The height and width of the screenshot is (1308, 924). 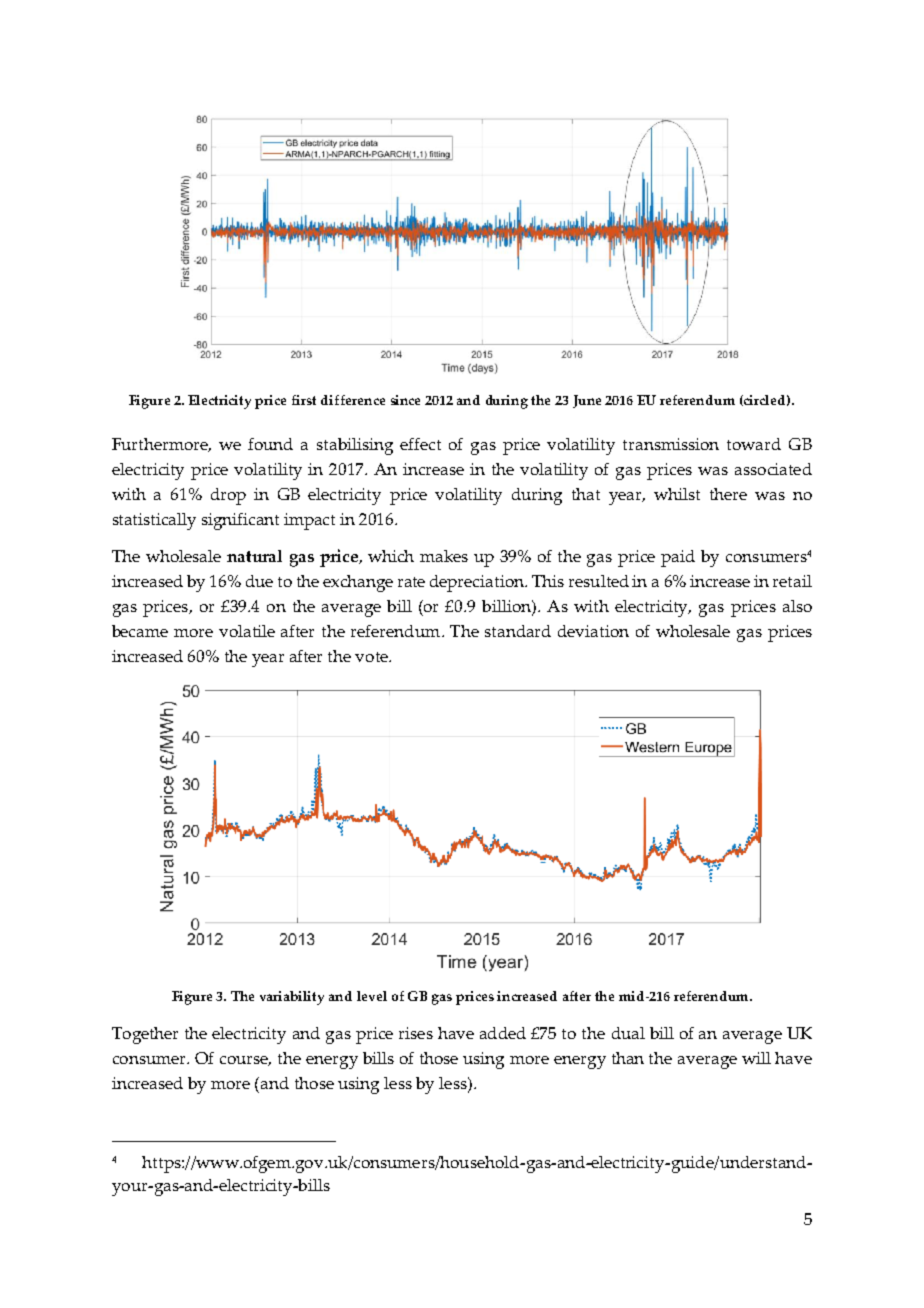 What do you see at coordinates (270, 444) in the screenshot?
I see `found` at bounding box center [270, 444].
